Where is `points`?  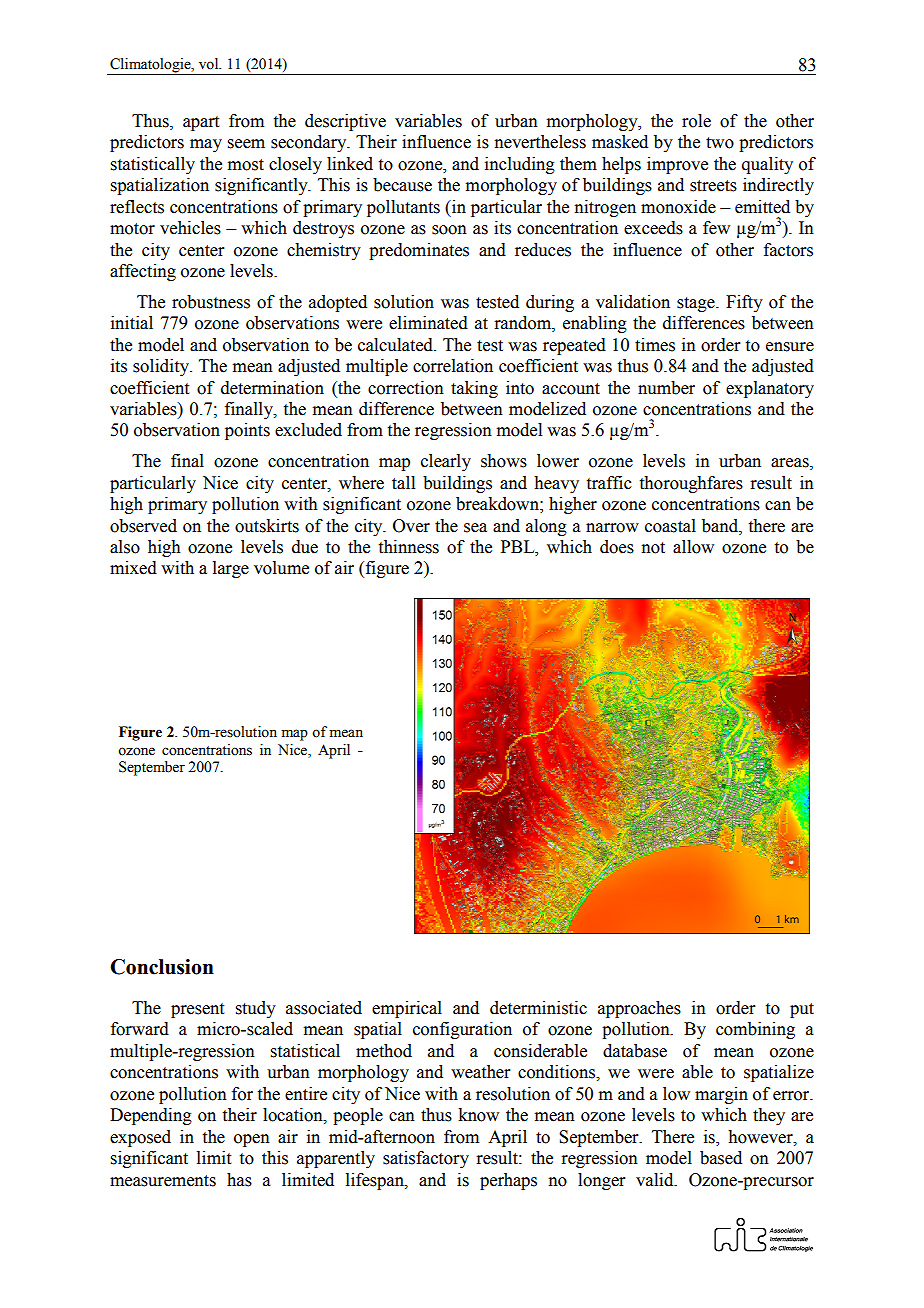 points is located at coordinates (247, 431).
